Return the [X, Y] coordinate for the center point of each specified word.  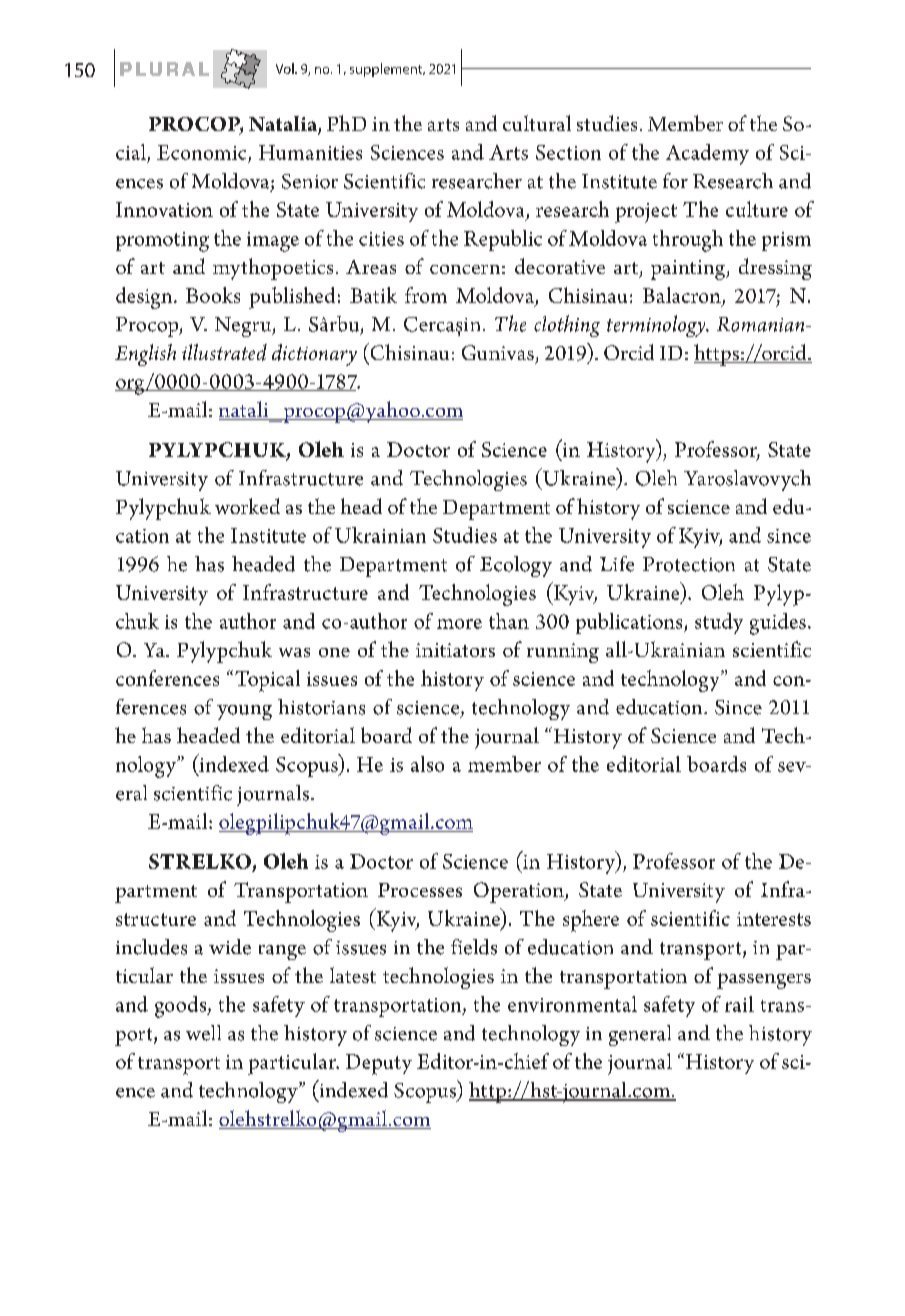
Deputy [379, 1064]
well [203, 1033]
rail [739, 1004]
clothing [567, 326]
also [427, 764]
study [719, 623]
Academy [707, 154]
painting [689, 270]
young [244, 712]
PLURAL [164, 69]
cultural [537, 123]
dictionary [314, 355]
